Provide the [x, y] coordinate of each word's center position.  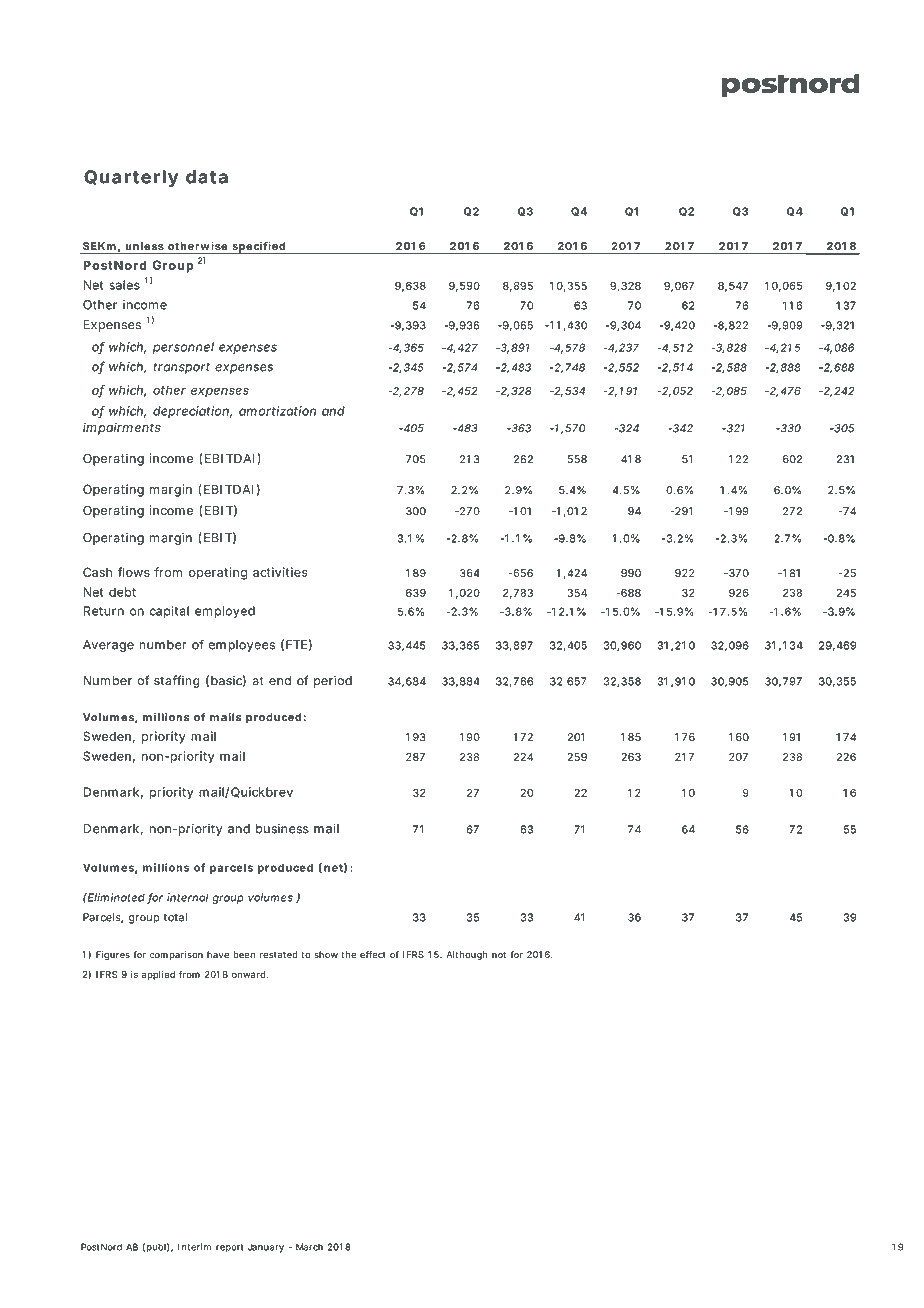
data [207, 177]
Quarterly [131, 178]
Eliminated [115, 897]
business [282, 829]
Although [467, 955]
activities [280, 572]
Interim [194, 1247]
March [309, 1247]
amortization [277, 411]
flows [134, 572]
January [266, 1248]
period [333, 681]
